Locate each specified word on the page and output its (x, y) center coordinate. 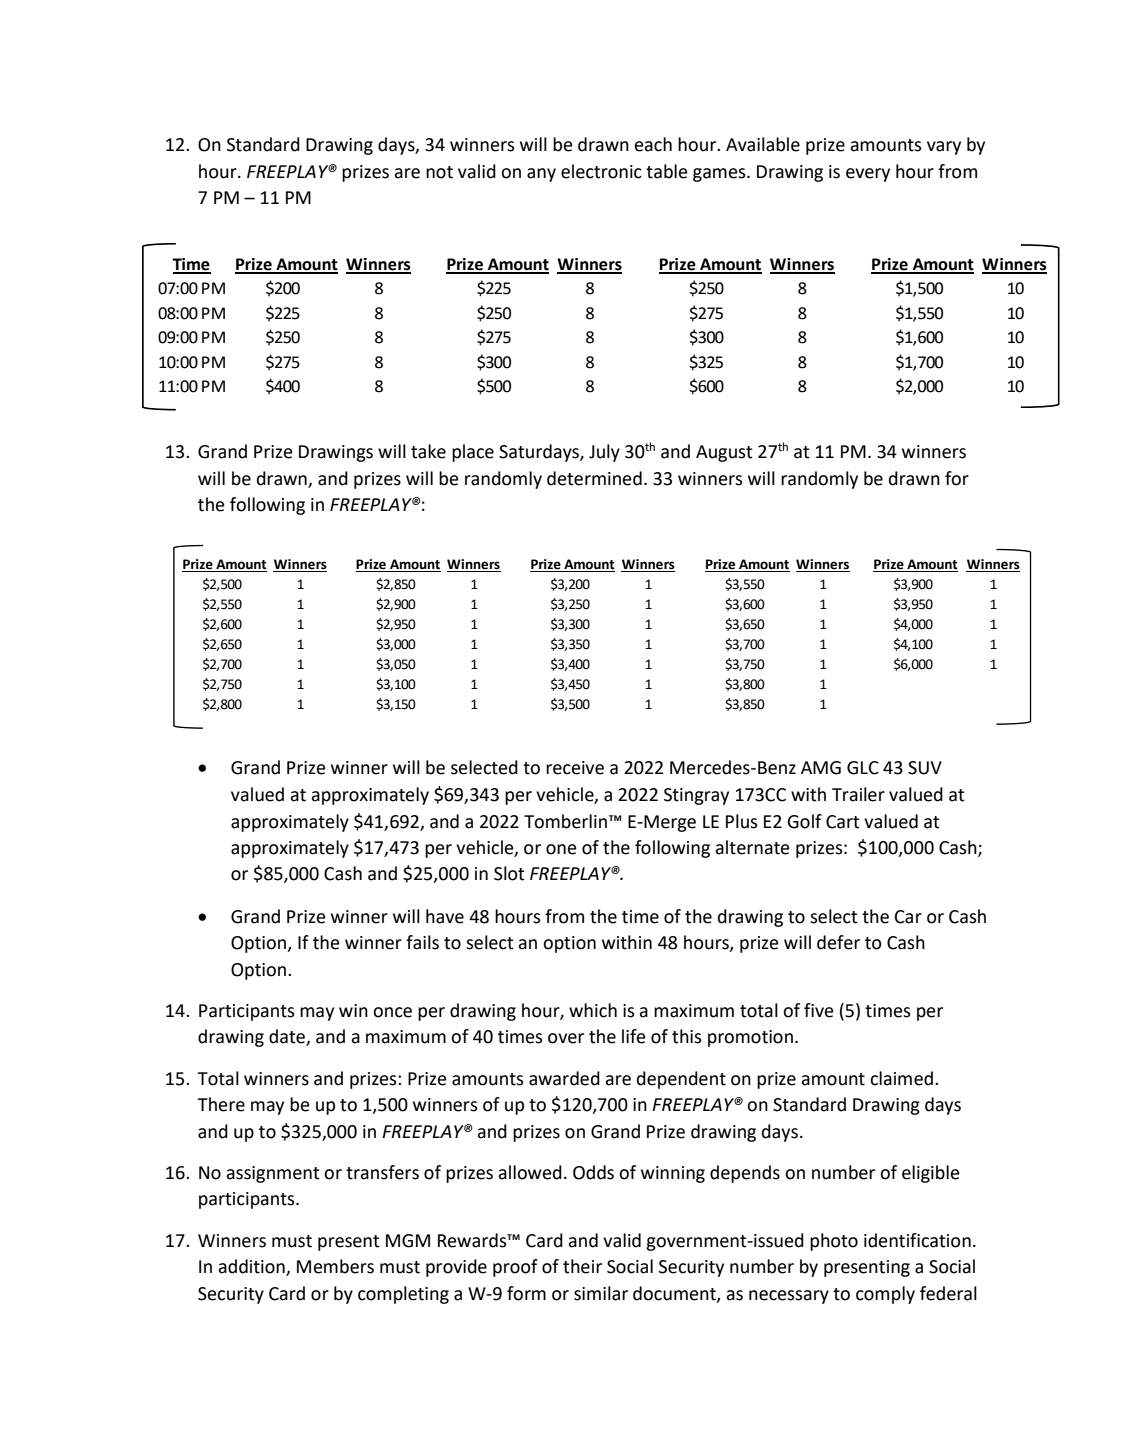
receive (575, 768)
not (439, 172)
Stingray (696, 796)
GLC (863, 768)
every (868, 175)
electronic (601, 171)
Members (335, 1266)
